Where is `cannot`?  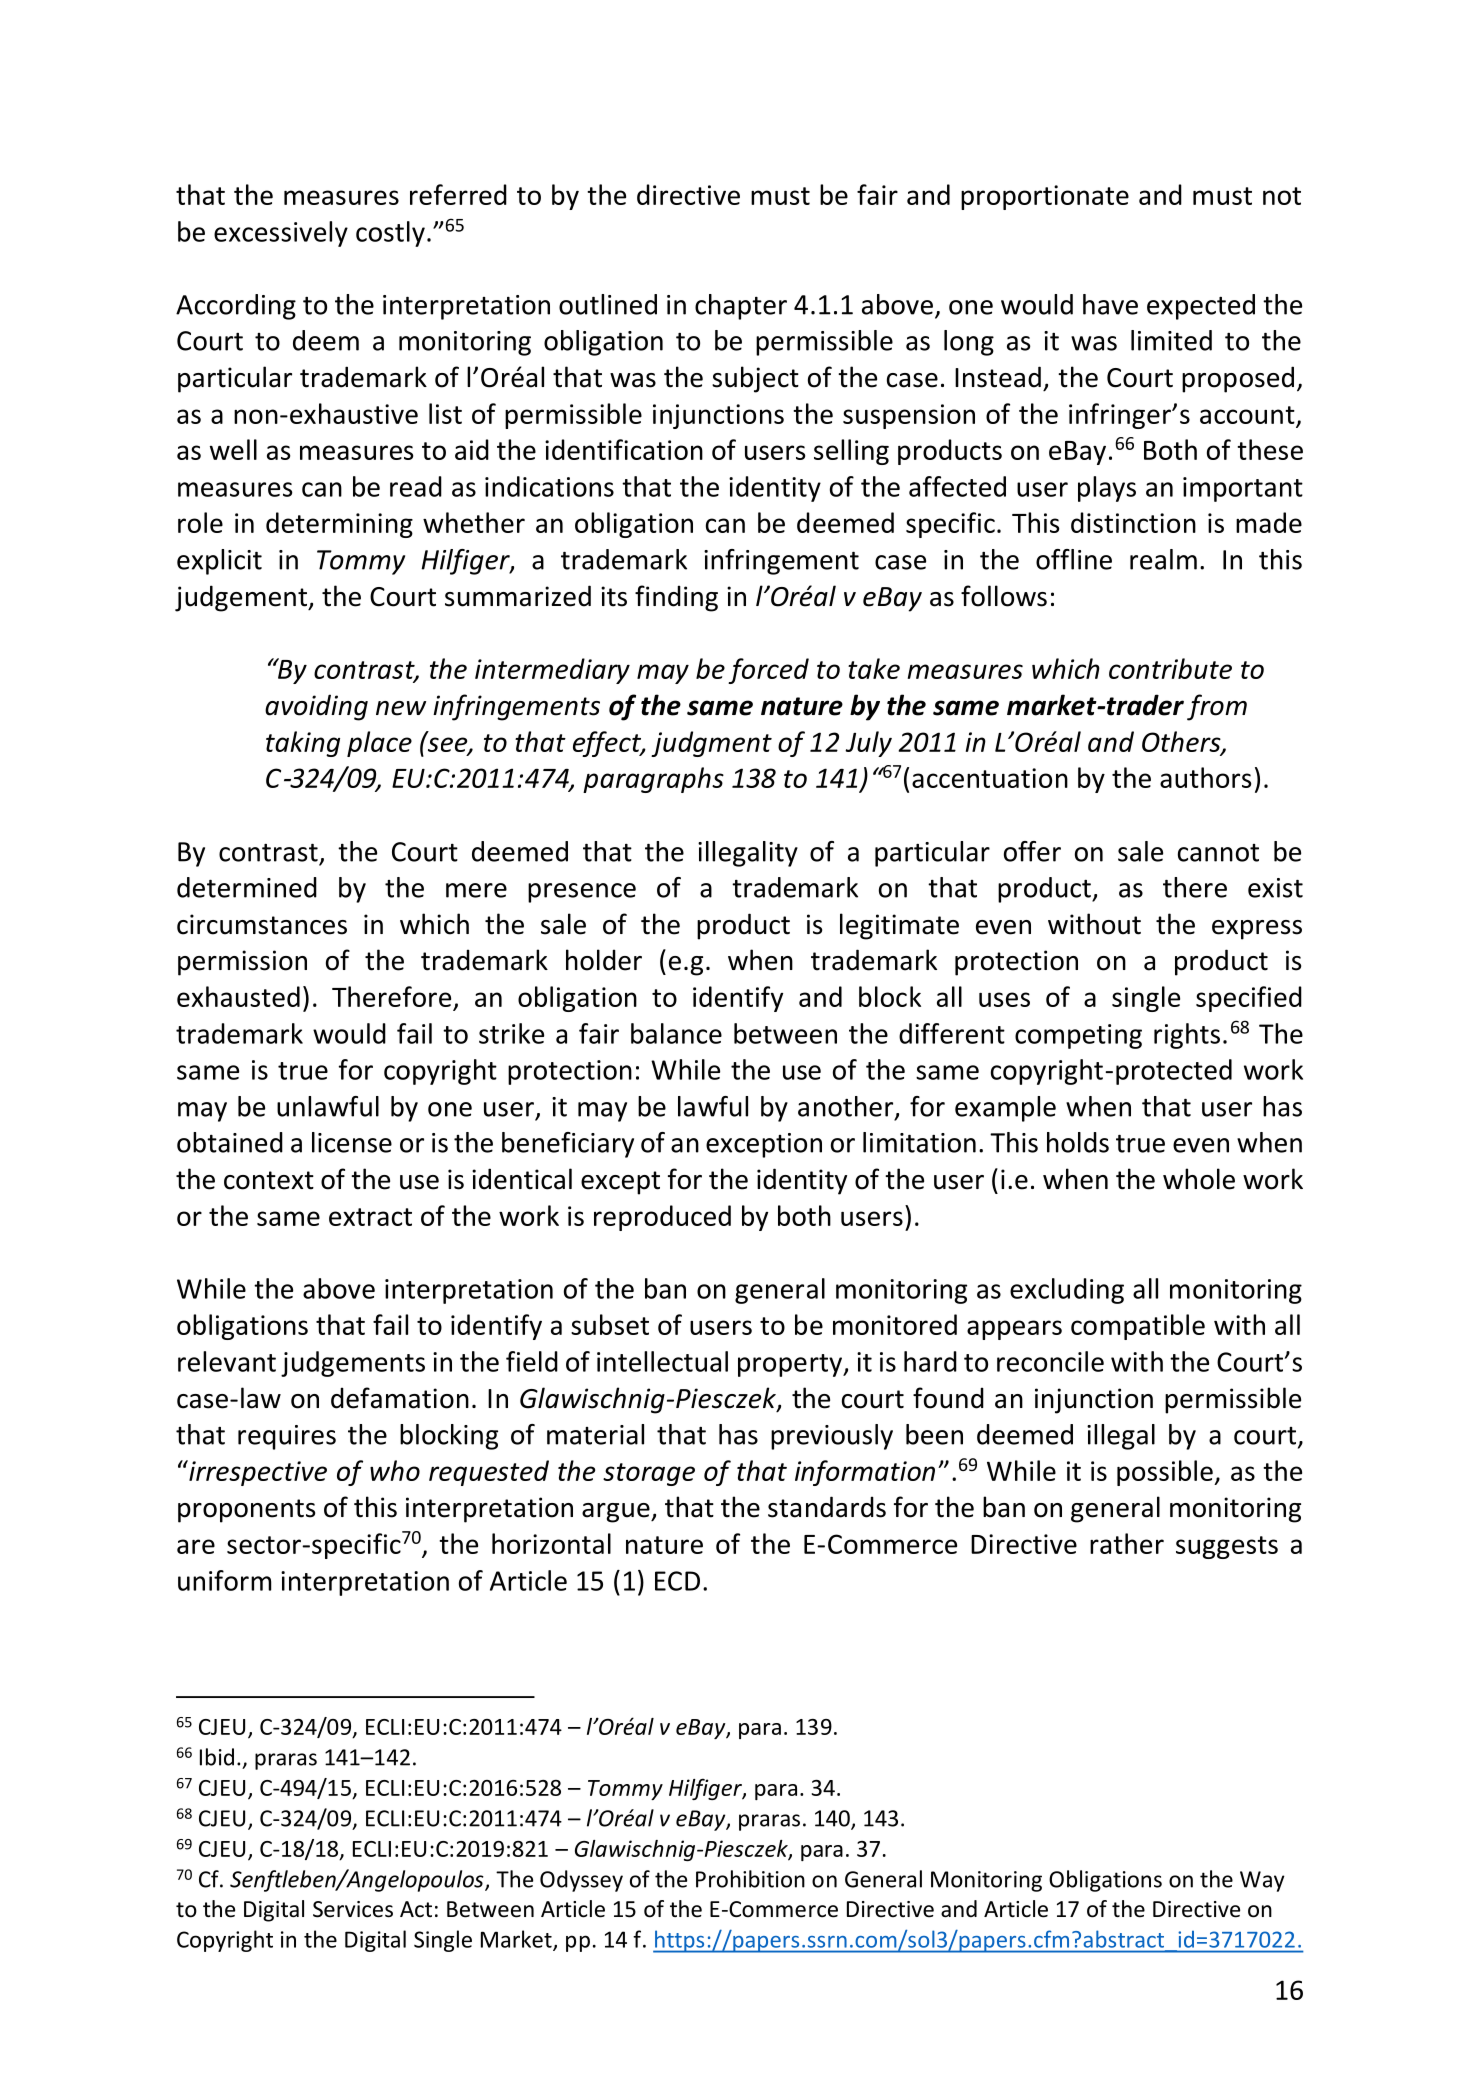 cannot is located at coordinates (1218, 853).
